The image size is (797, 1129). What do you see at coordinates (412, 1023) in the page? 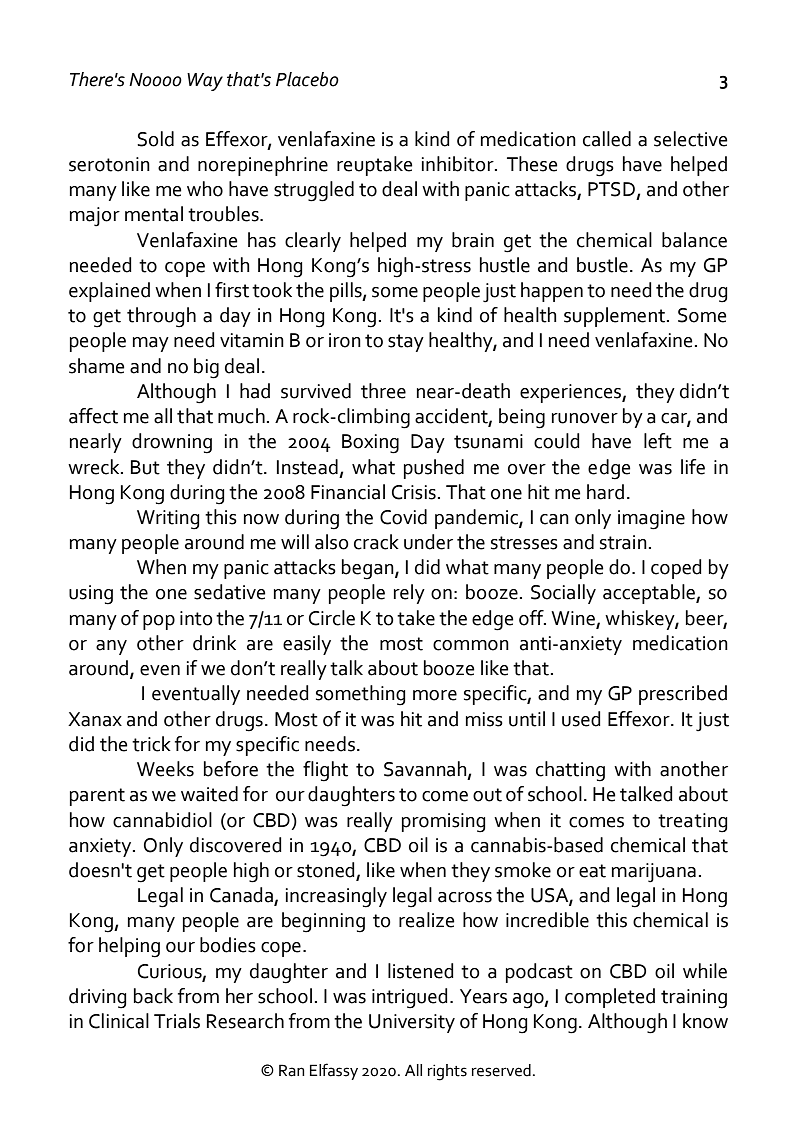
I see `University` at bounding box center [412, 1023].
